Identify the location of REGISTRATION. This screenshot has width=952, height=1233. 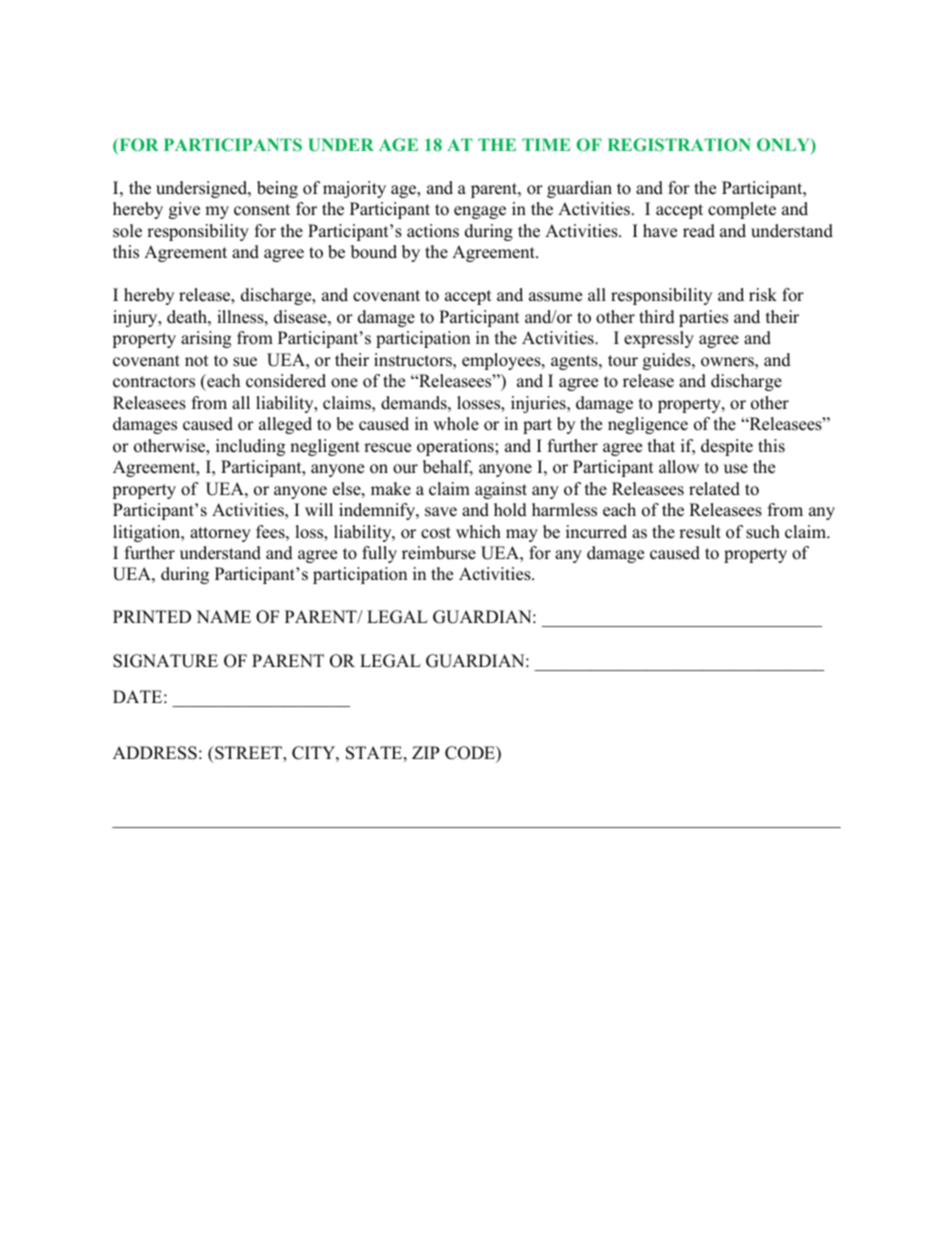
(679, 144).
